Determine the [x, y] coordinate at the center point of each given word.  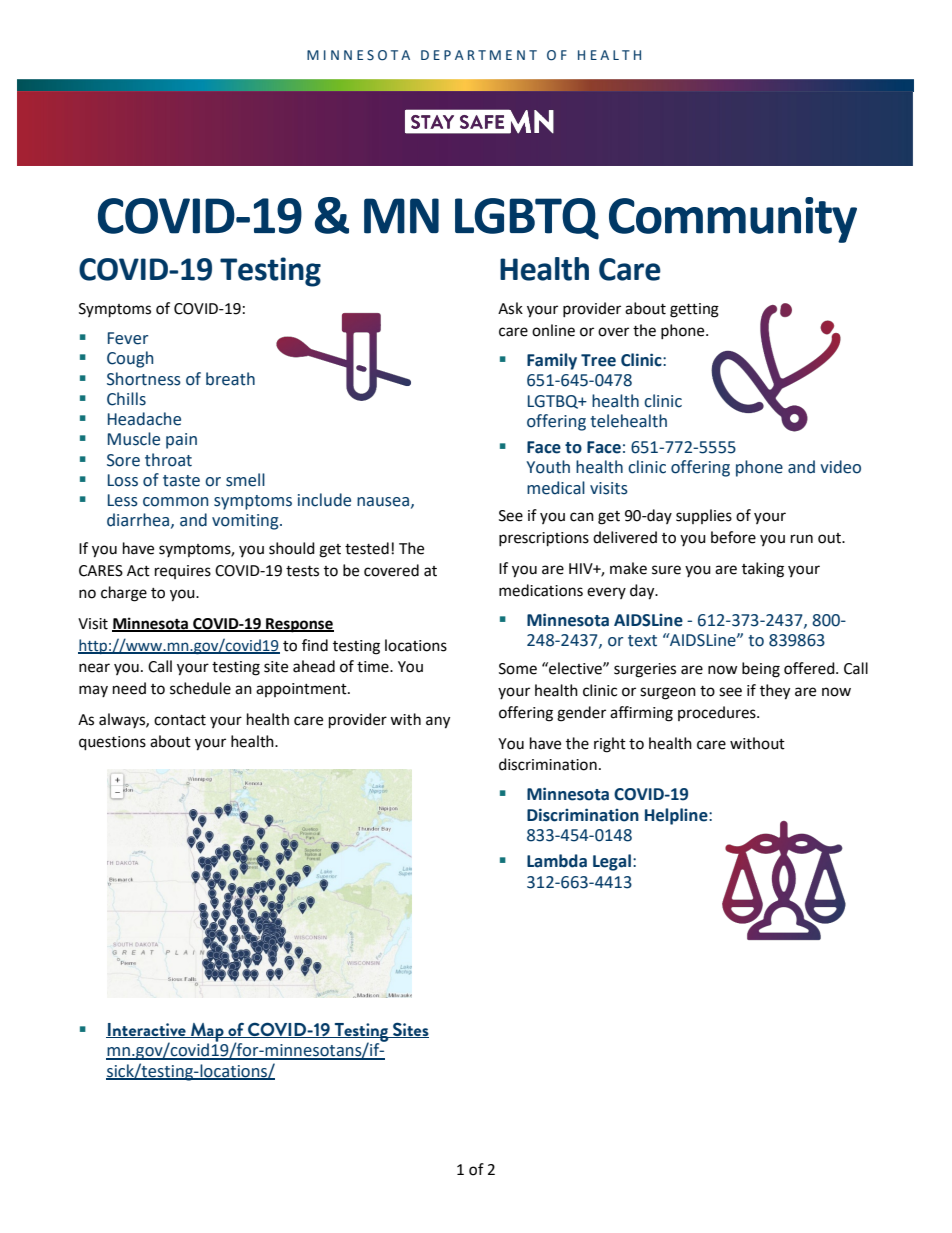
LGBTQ [527, 219]
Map [207, 1033]
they [775, 692]
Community [733, 220]
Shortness [144, 379]
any [438, 722]
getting [694, 310]
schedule [200, 688]
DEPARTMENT [479, 55]
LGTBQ [554, 402]
